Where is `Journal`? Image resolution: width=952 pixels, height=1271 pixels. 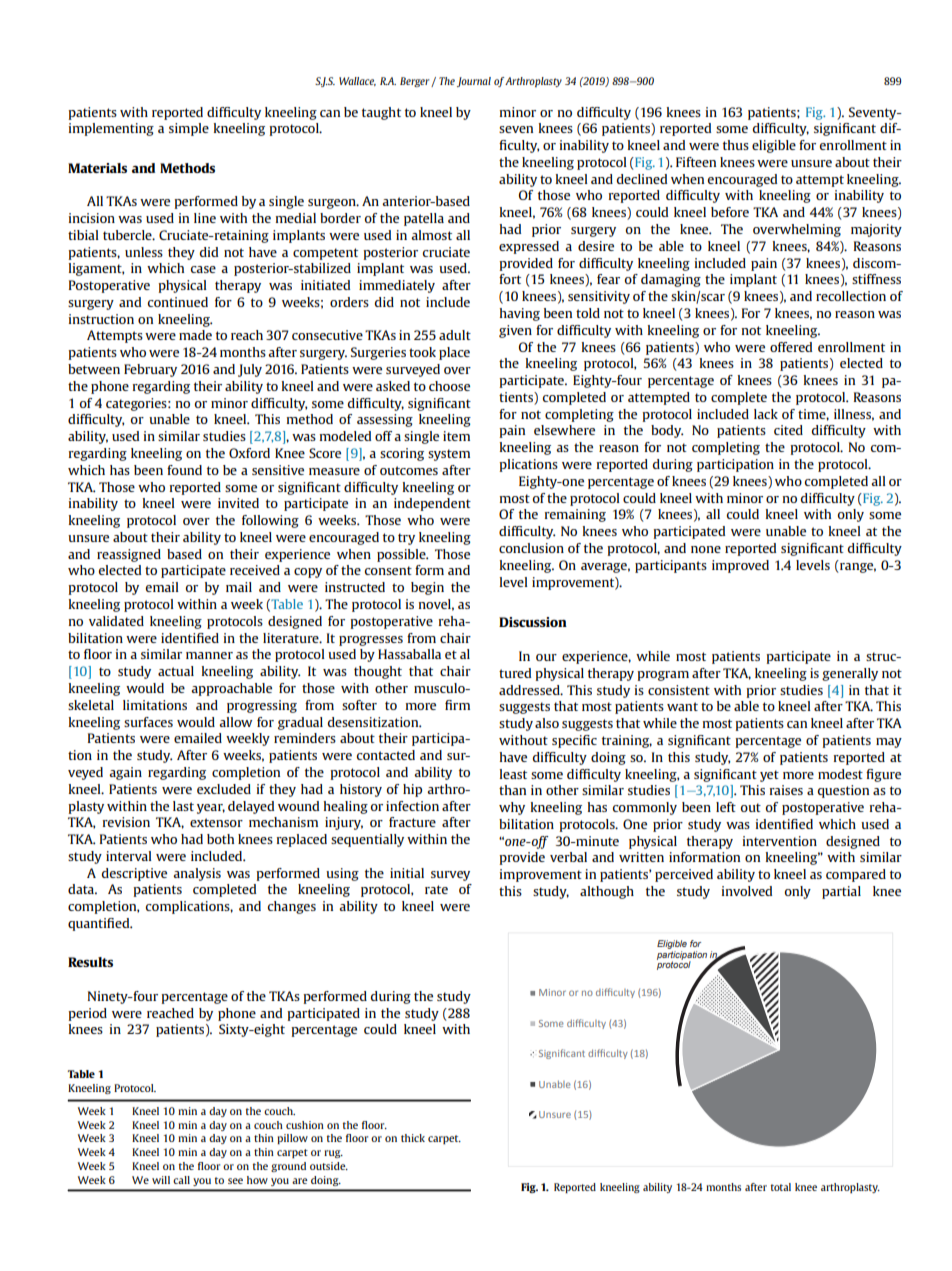
Journal is located at coordinates (474, 82).
